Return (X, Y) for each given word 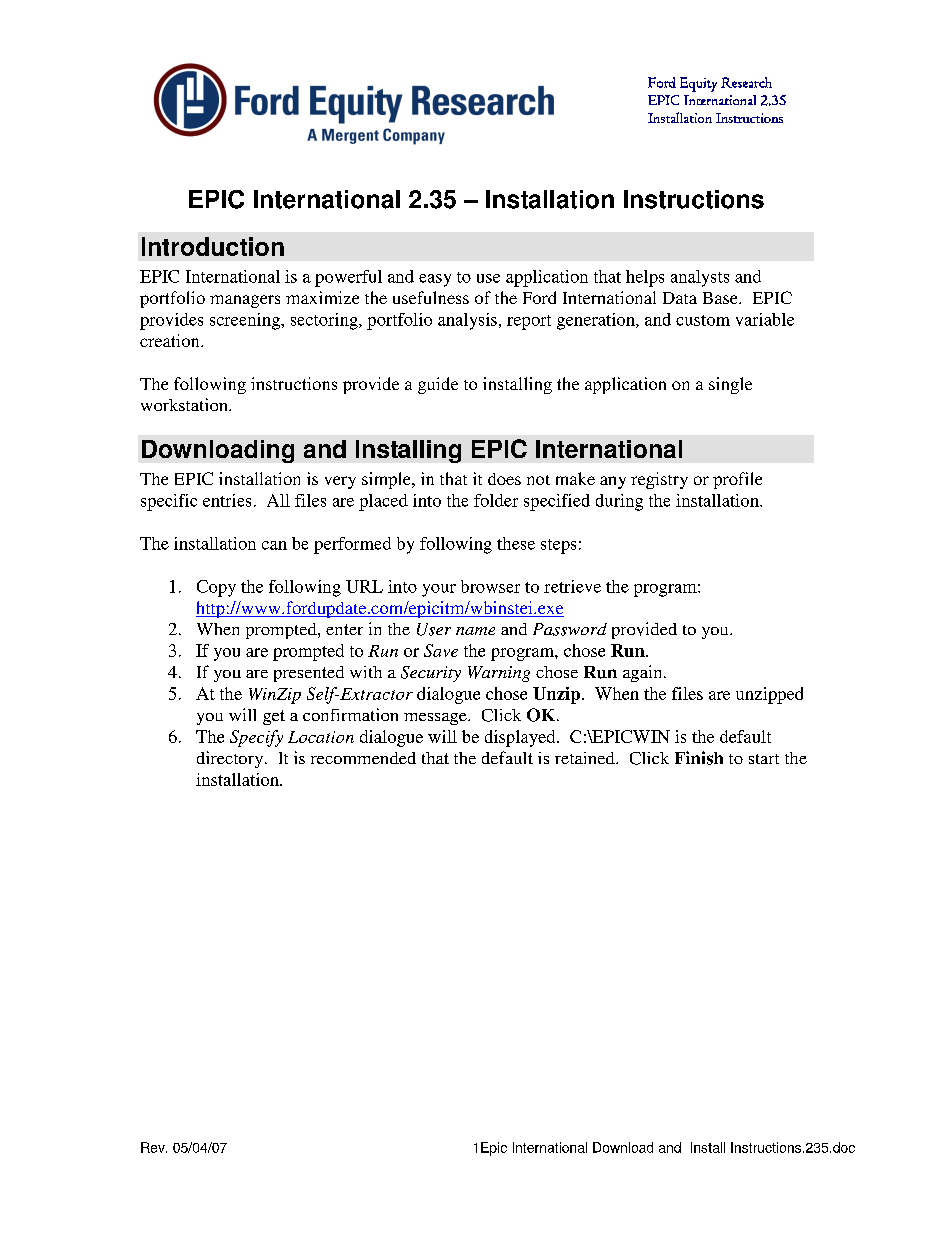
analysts (700, 278)
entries (227, 500)
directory (231, 759)
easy (435, 280)
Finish (699, 758)
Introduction (213, 246)
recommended (363, 758)
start (764, 759)
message (436, 719)
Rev (154, 1147)
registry (659, 480)
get (274, 717)
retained (586, 758)
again (644, 673)
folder (496, 500)
